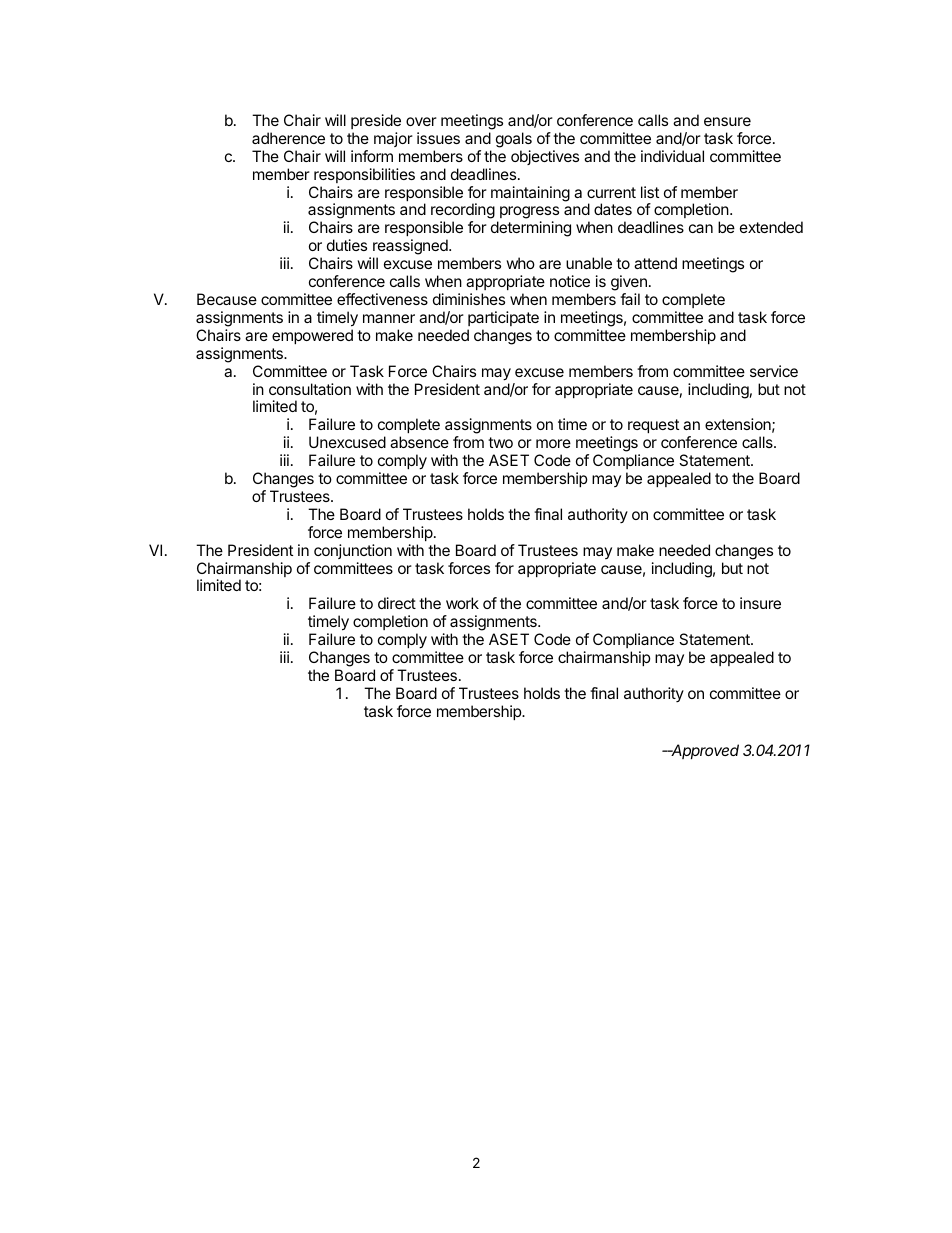  I want to click on direct, so click(397, 603).
